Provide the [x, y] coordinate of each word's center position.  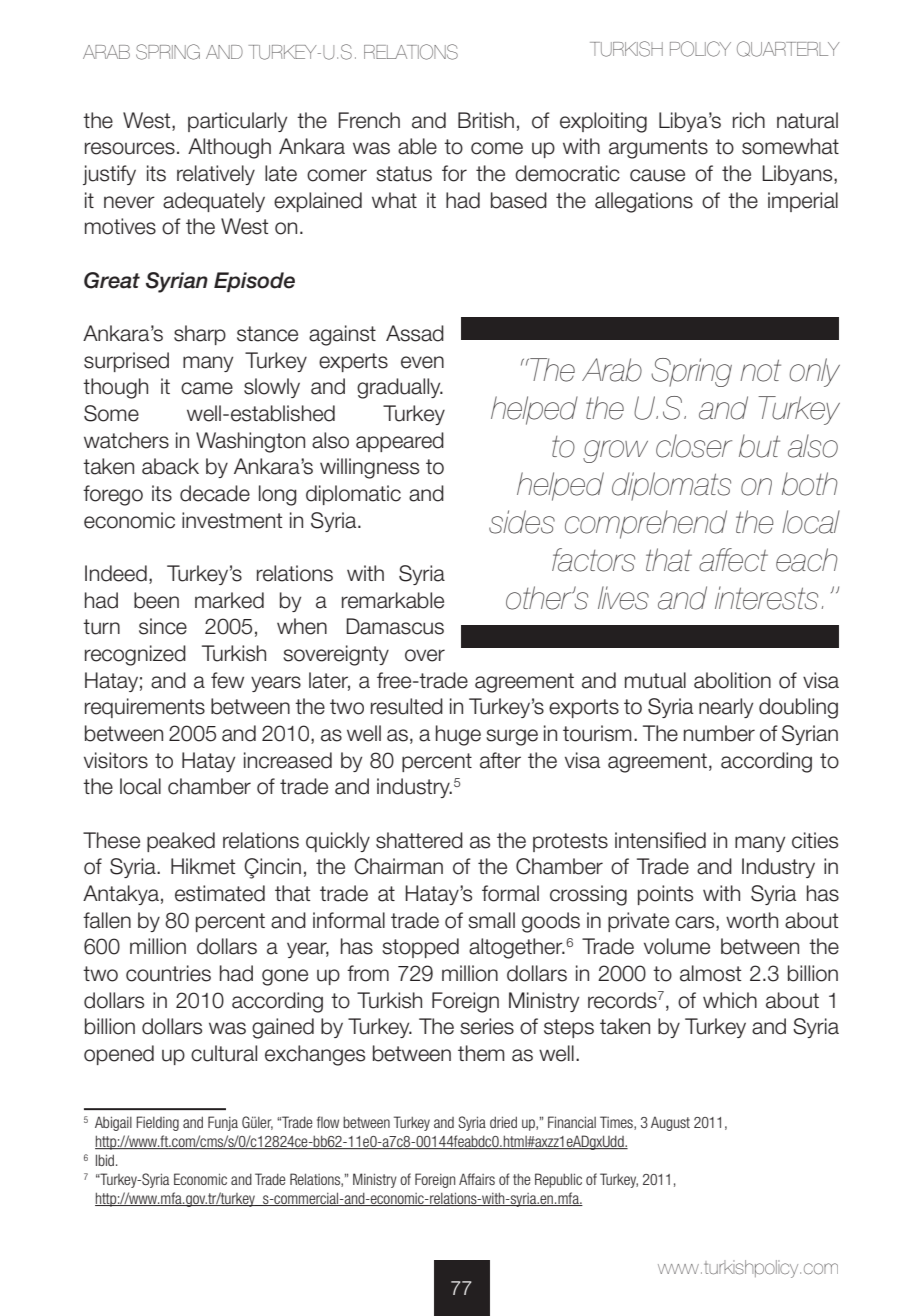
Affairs [477, 1179]
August [670, 1123]
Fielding [157, 1123]
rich [749, 120]
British [486, 120]
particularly [237, 122]
